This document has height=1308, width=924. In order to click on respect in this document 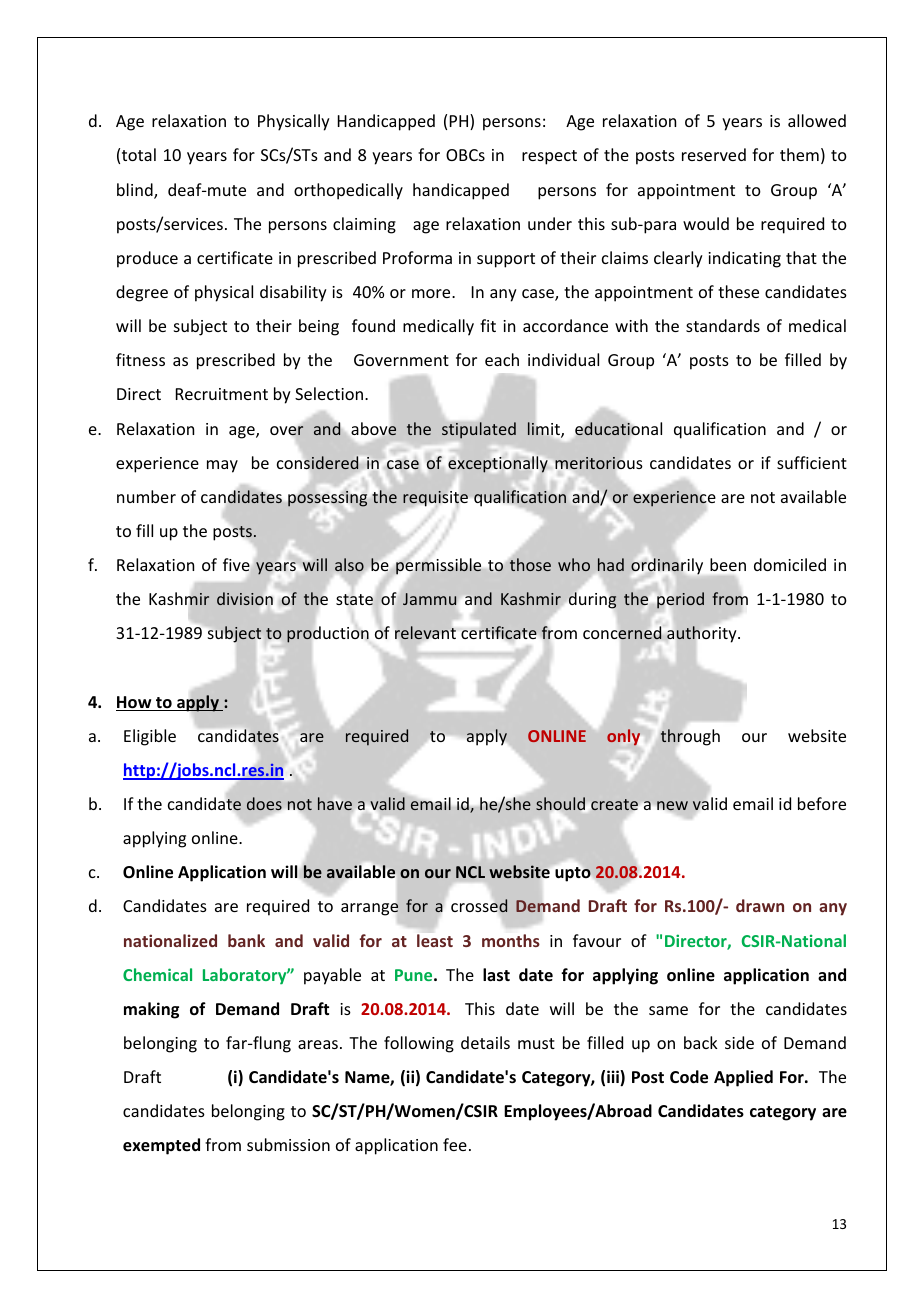, I will do `click(549, 157)`.
